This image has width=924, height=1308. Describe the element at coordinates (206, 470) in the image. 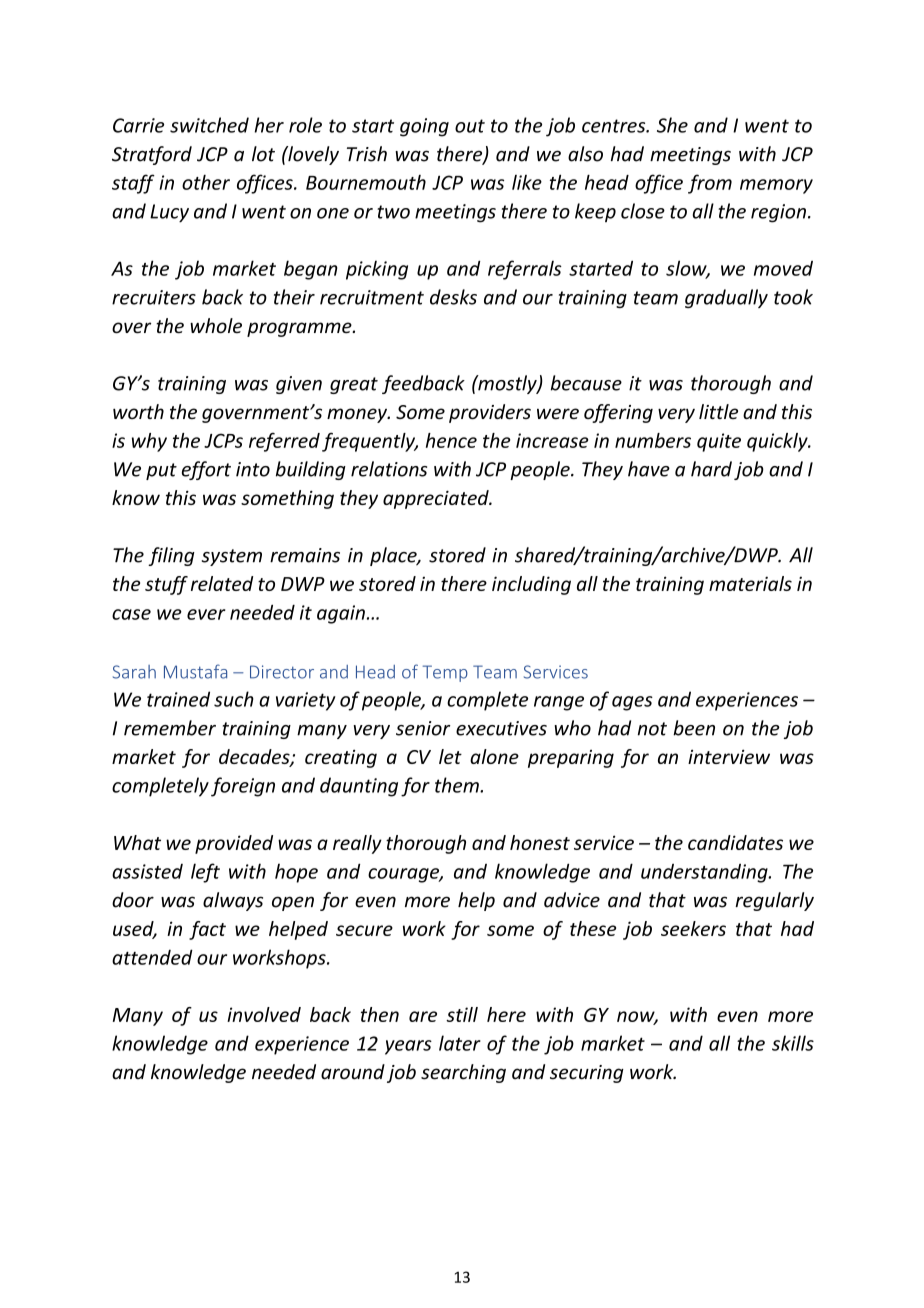

I see `effort` at that location.
